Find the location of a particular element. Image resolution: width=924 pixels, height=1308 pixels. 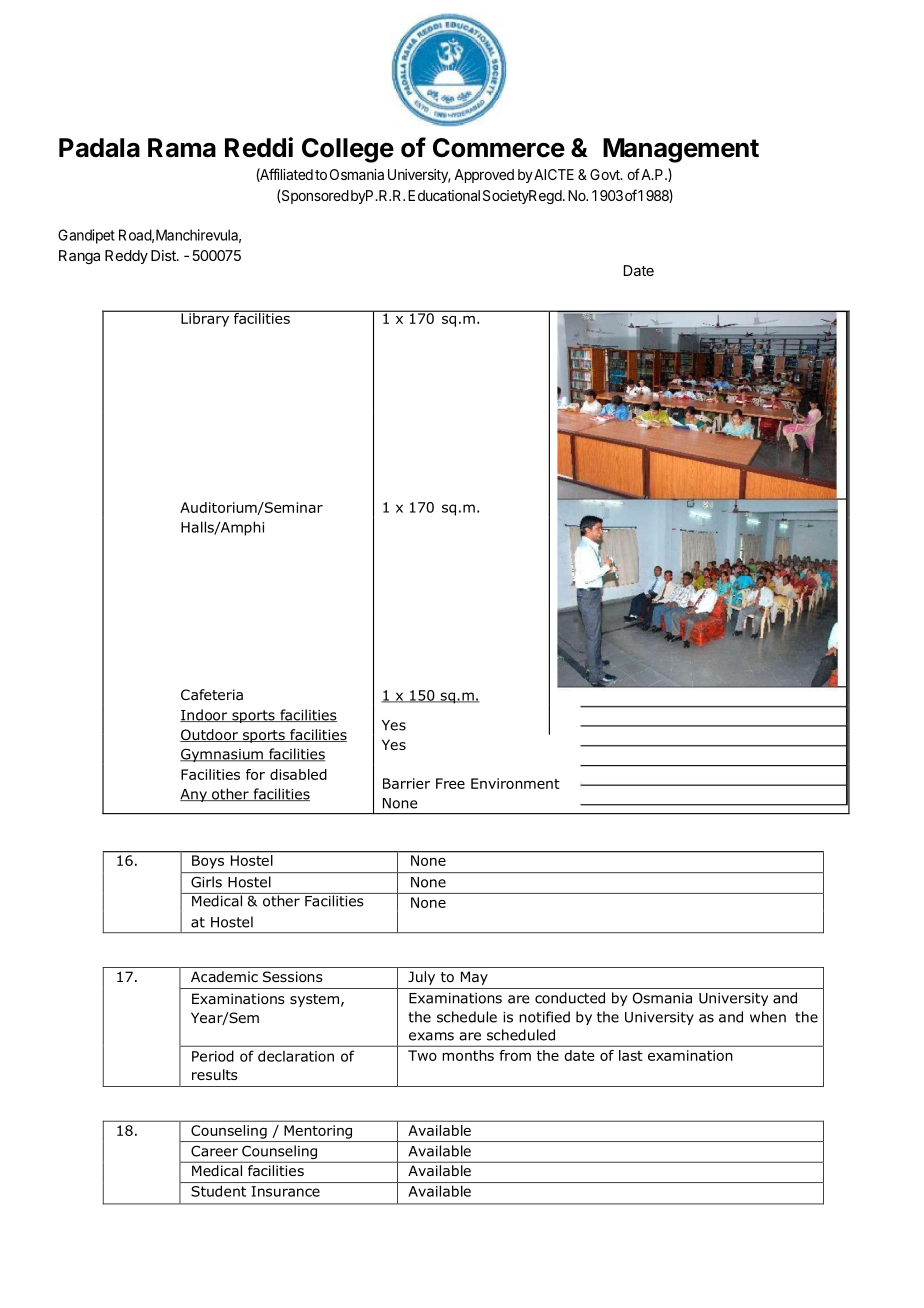

Rama is located at coordinates (182, 148).
